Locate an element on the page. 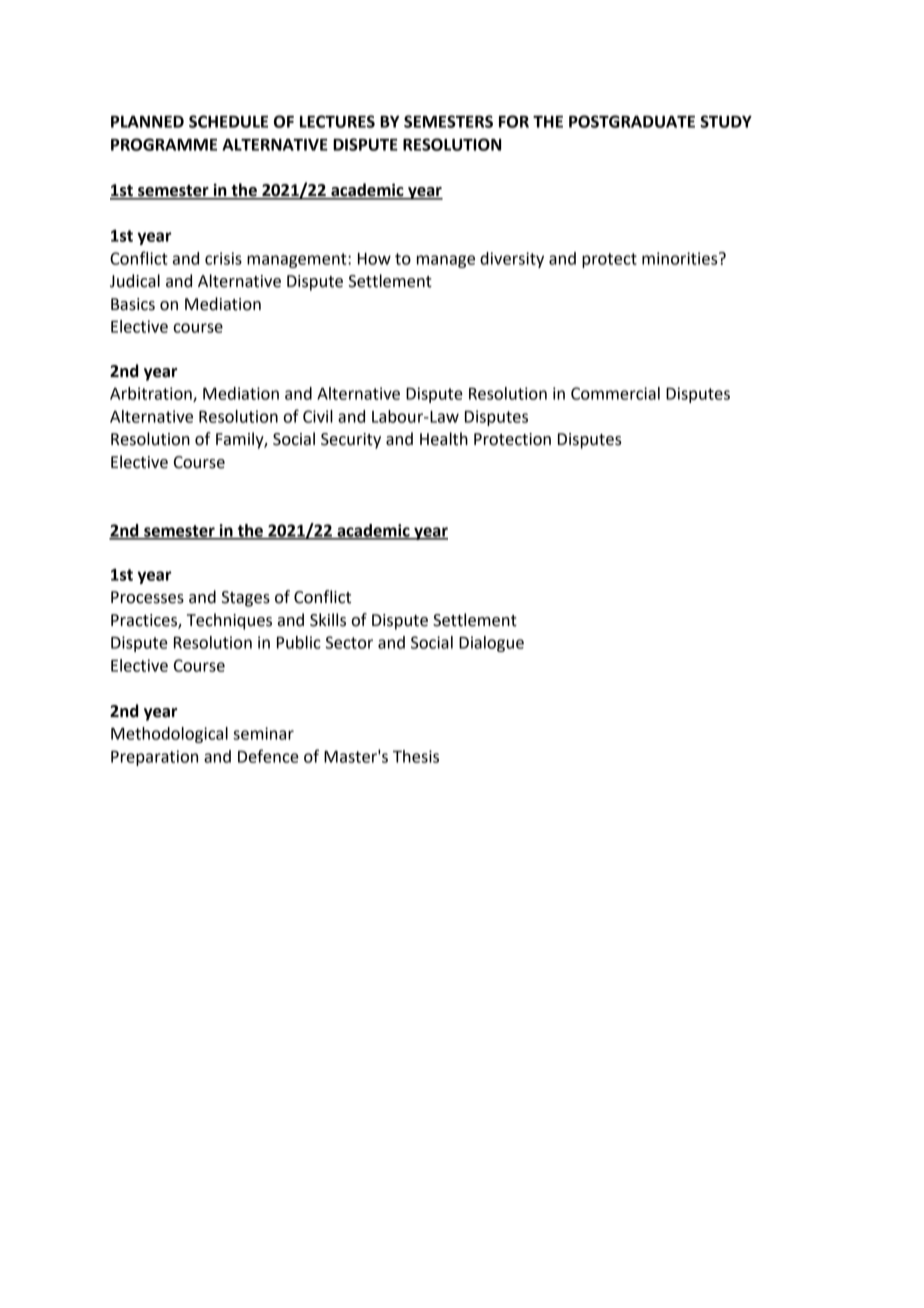  POSTGRADUATE is located at coordinates (632, 121).
